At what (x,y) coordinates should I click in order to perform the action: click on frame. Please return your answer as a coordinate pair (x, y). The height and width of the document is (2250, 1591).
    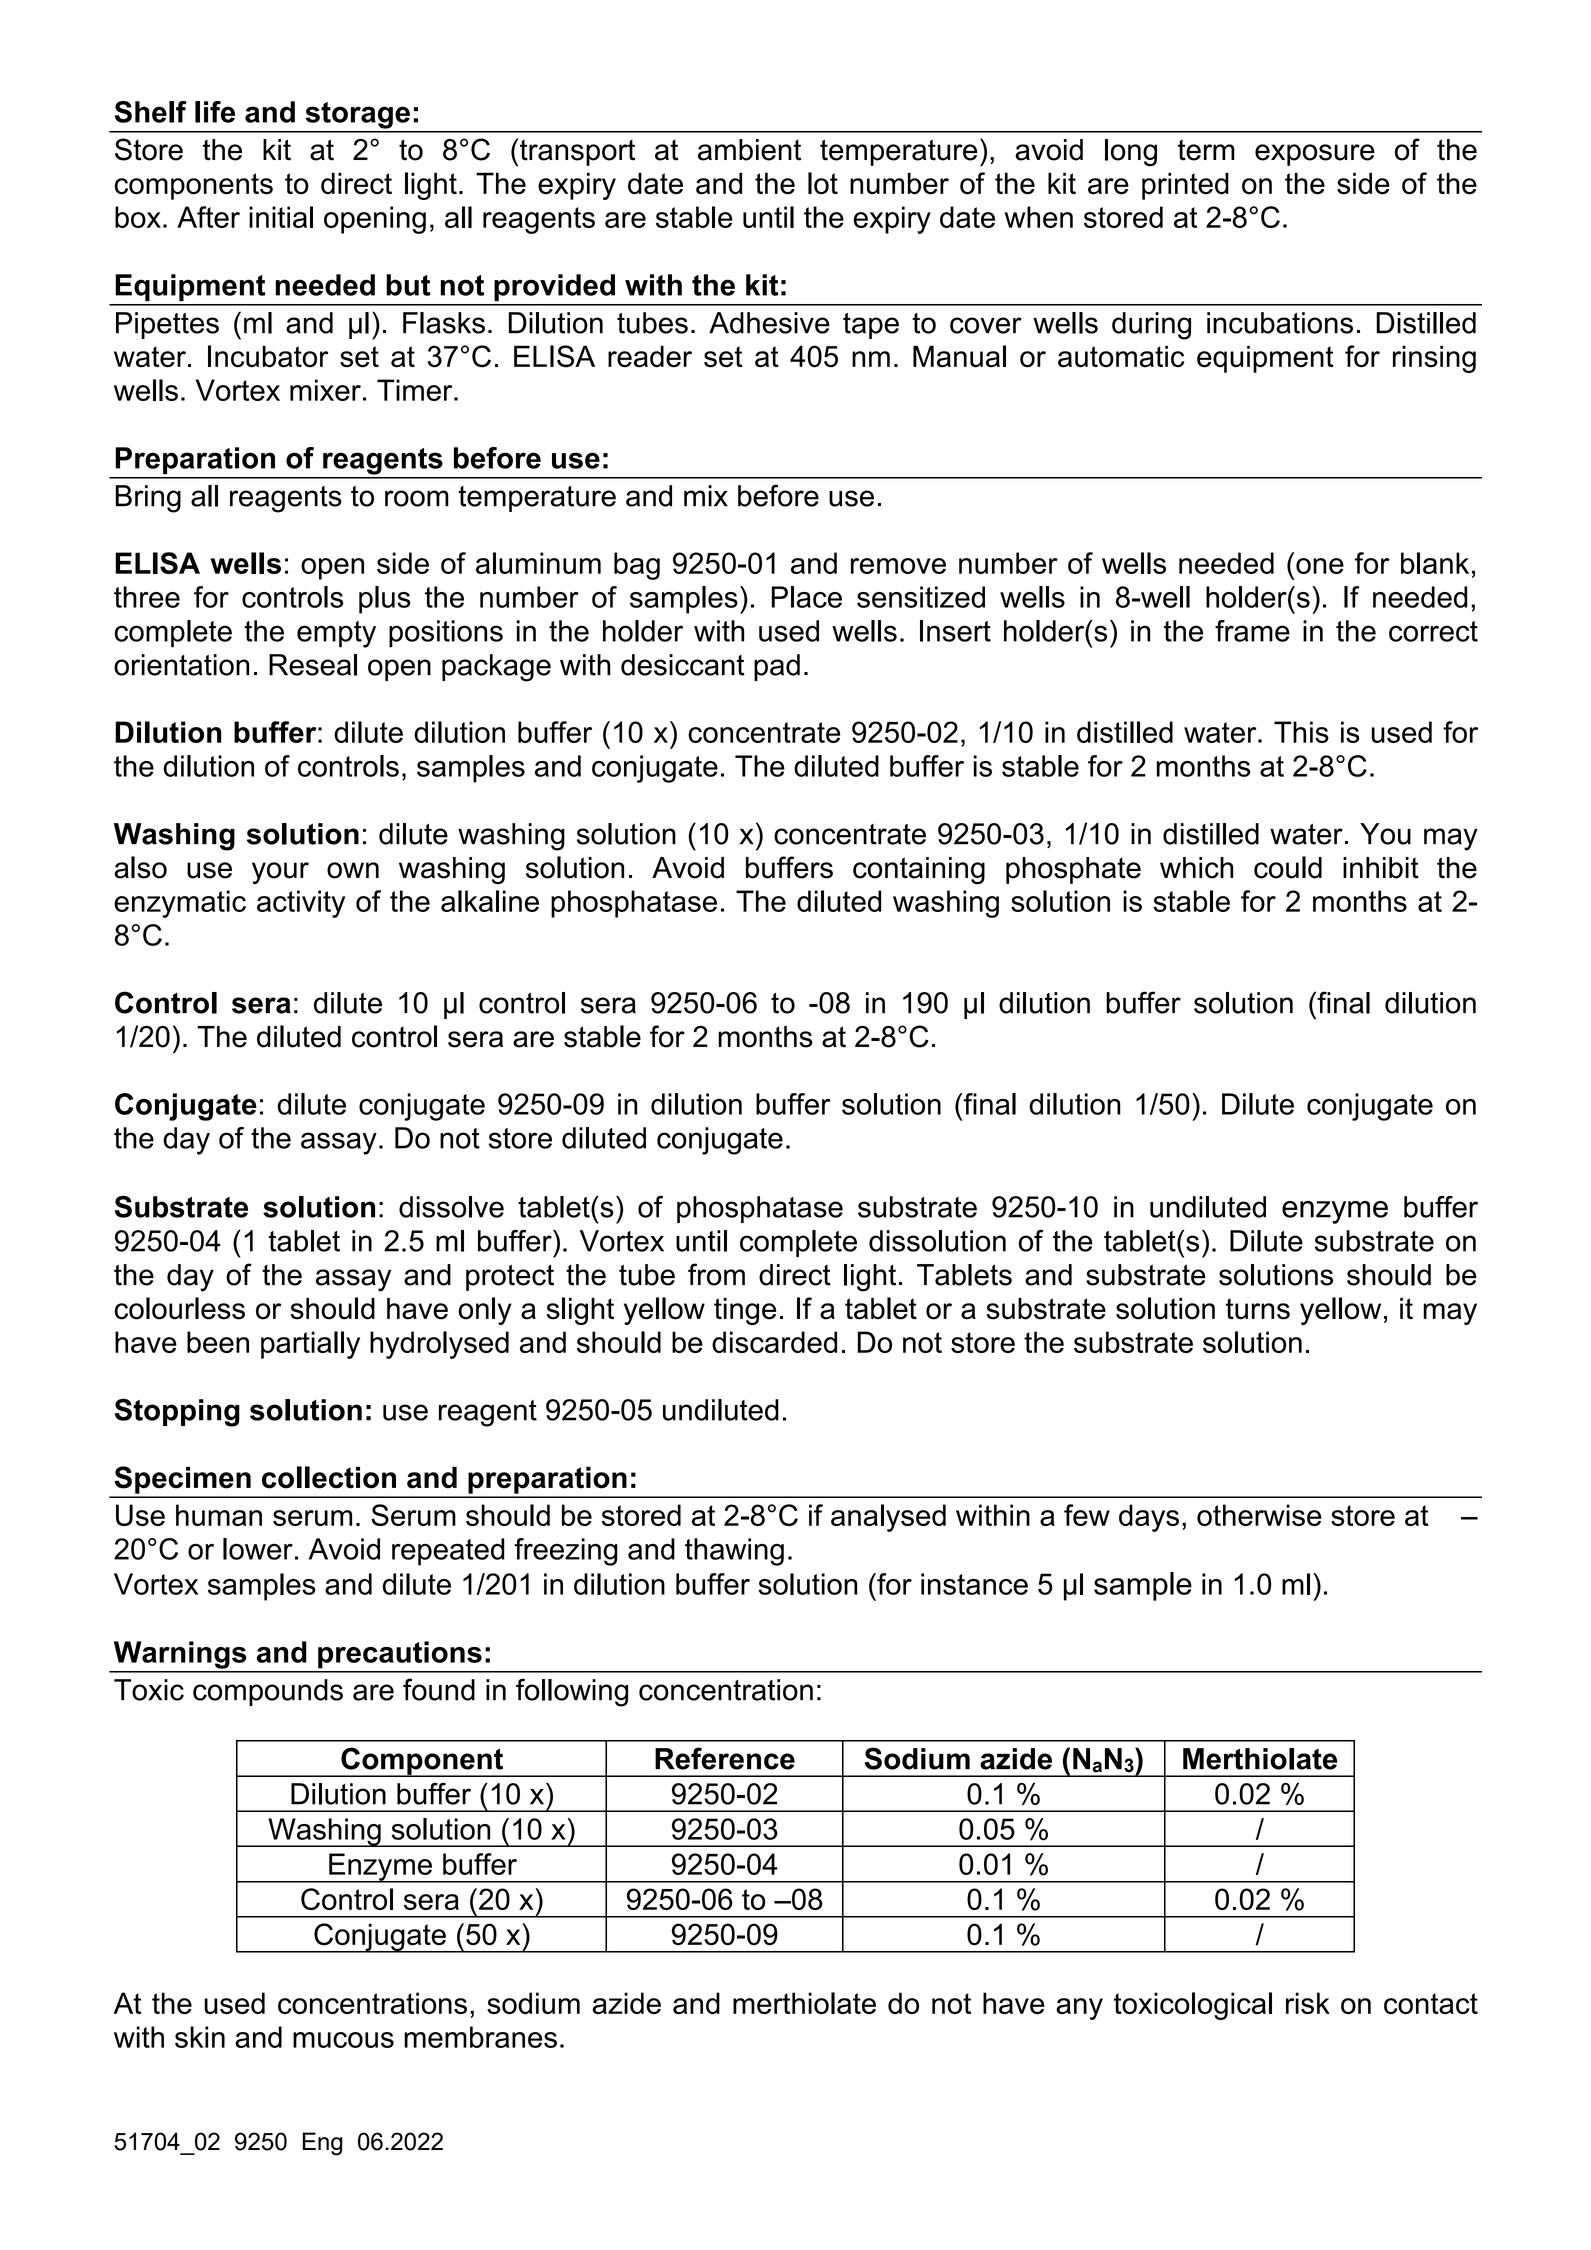
    Looking at the image, I should click on (1252, 631).
